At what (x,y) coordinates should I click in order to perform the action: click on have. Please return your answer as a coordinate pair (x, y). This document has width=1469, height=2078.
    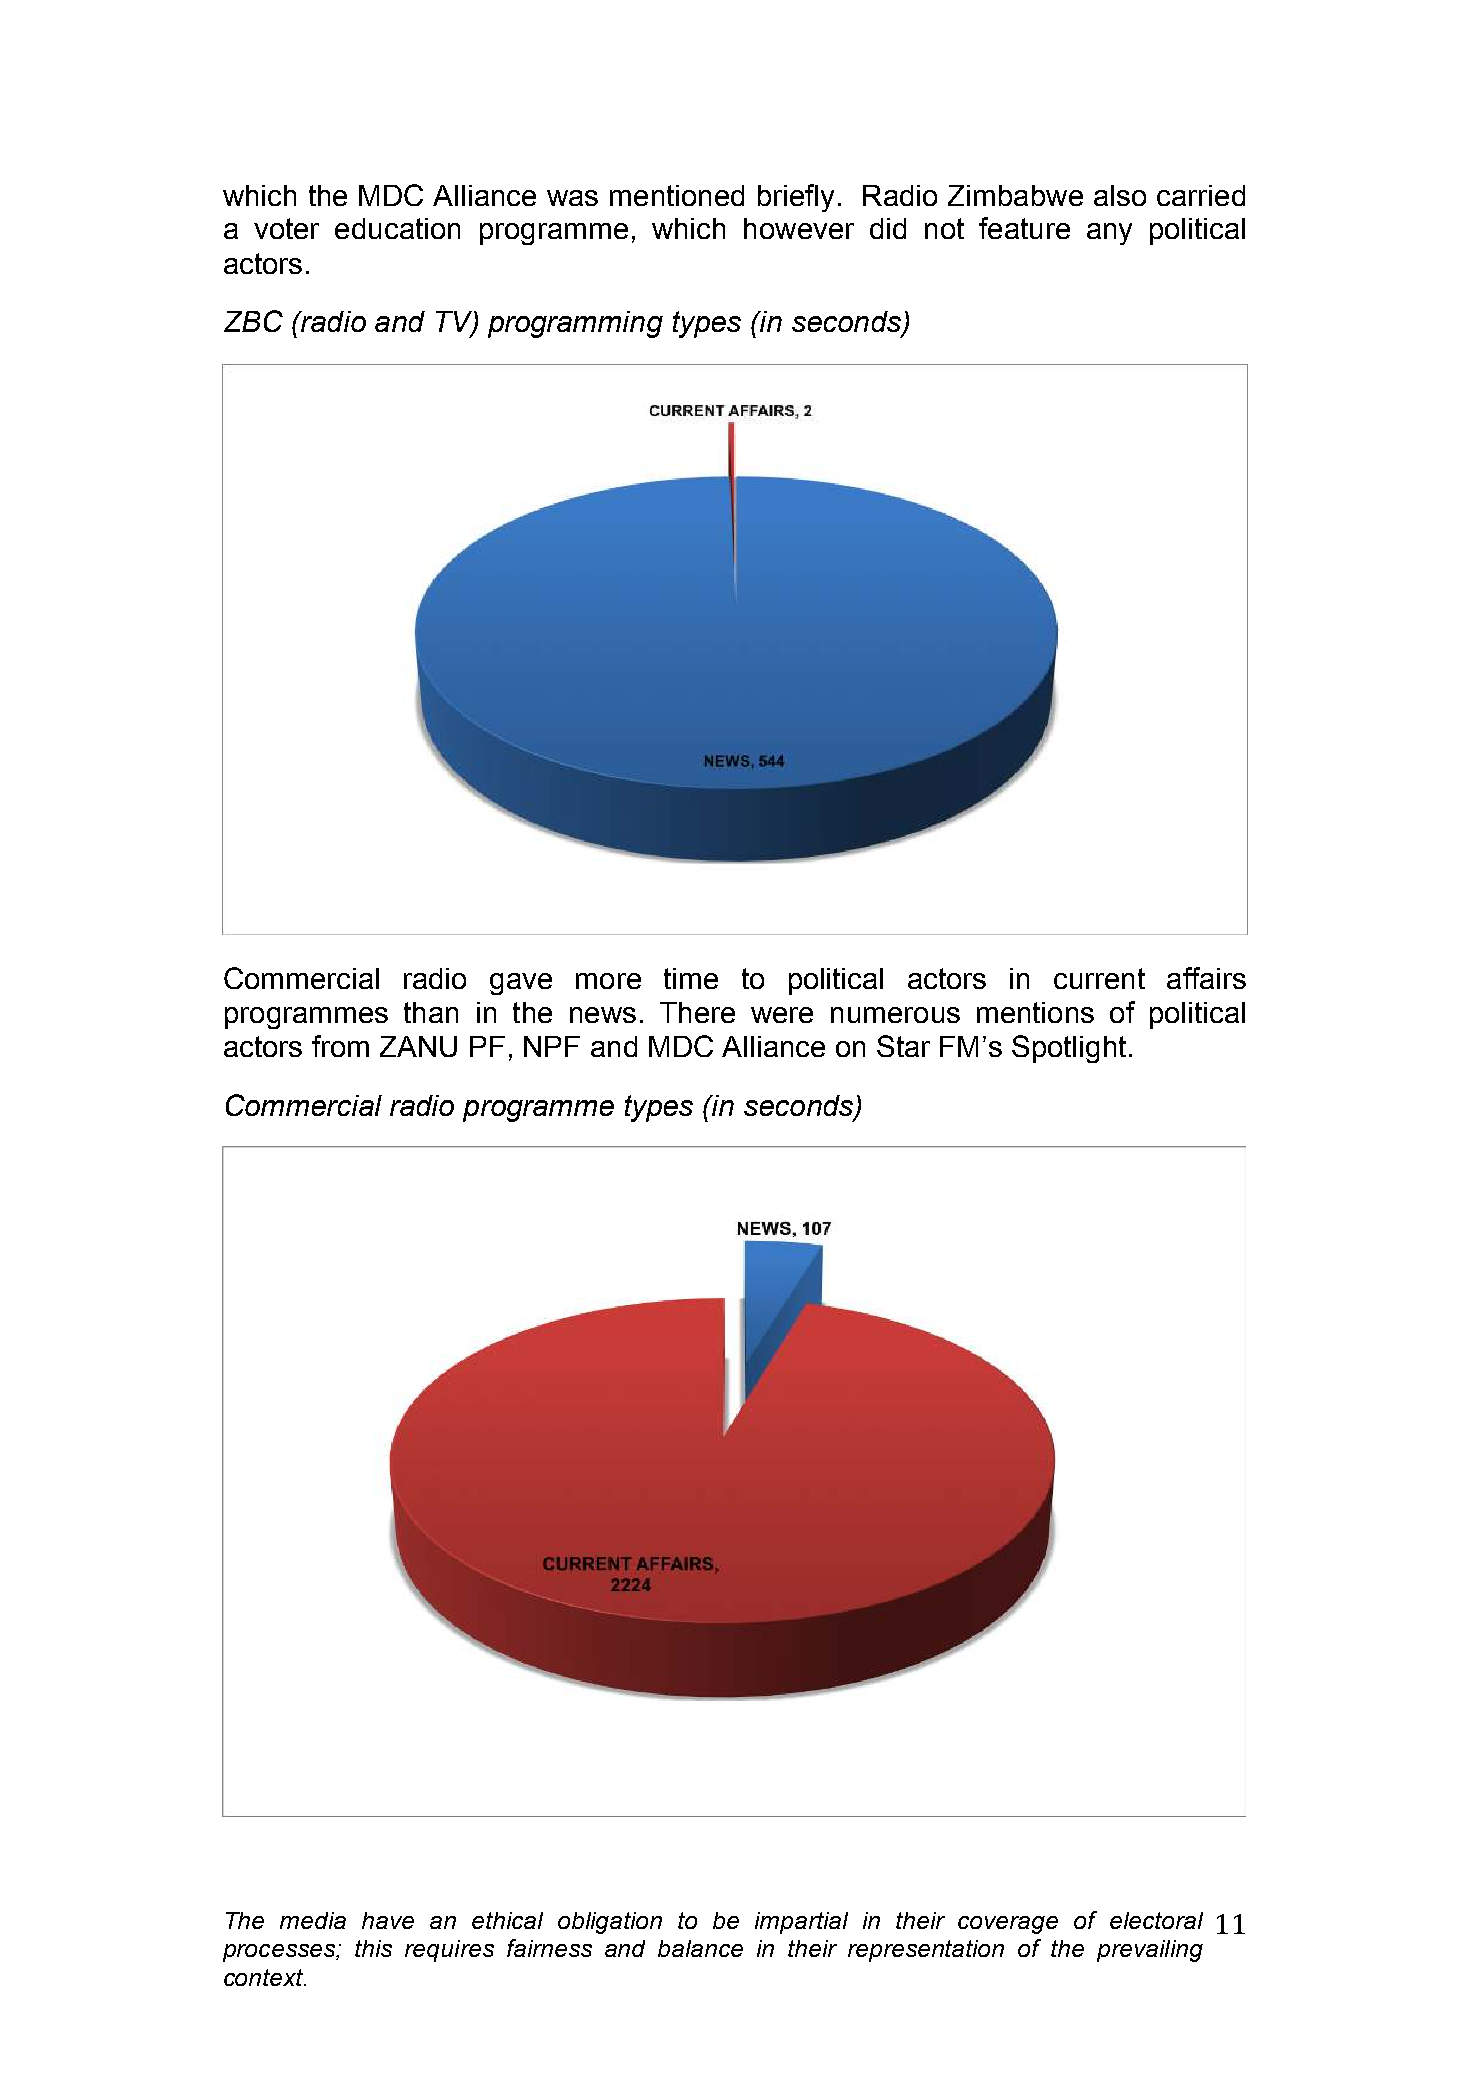
    Looking at the image, I should click on (388, 1920).
